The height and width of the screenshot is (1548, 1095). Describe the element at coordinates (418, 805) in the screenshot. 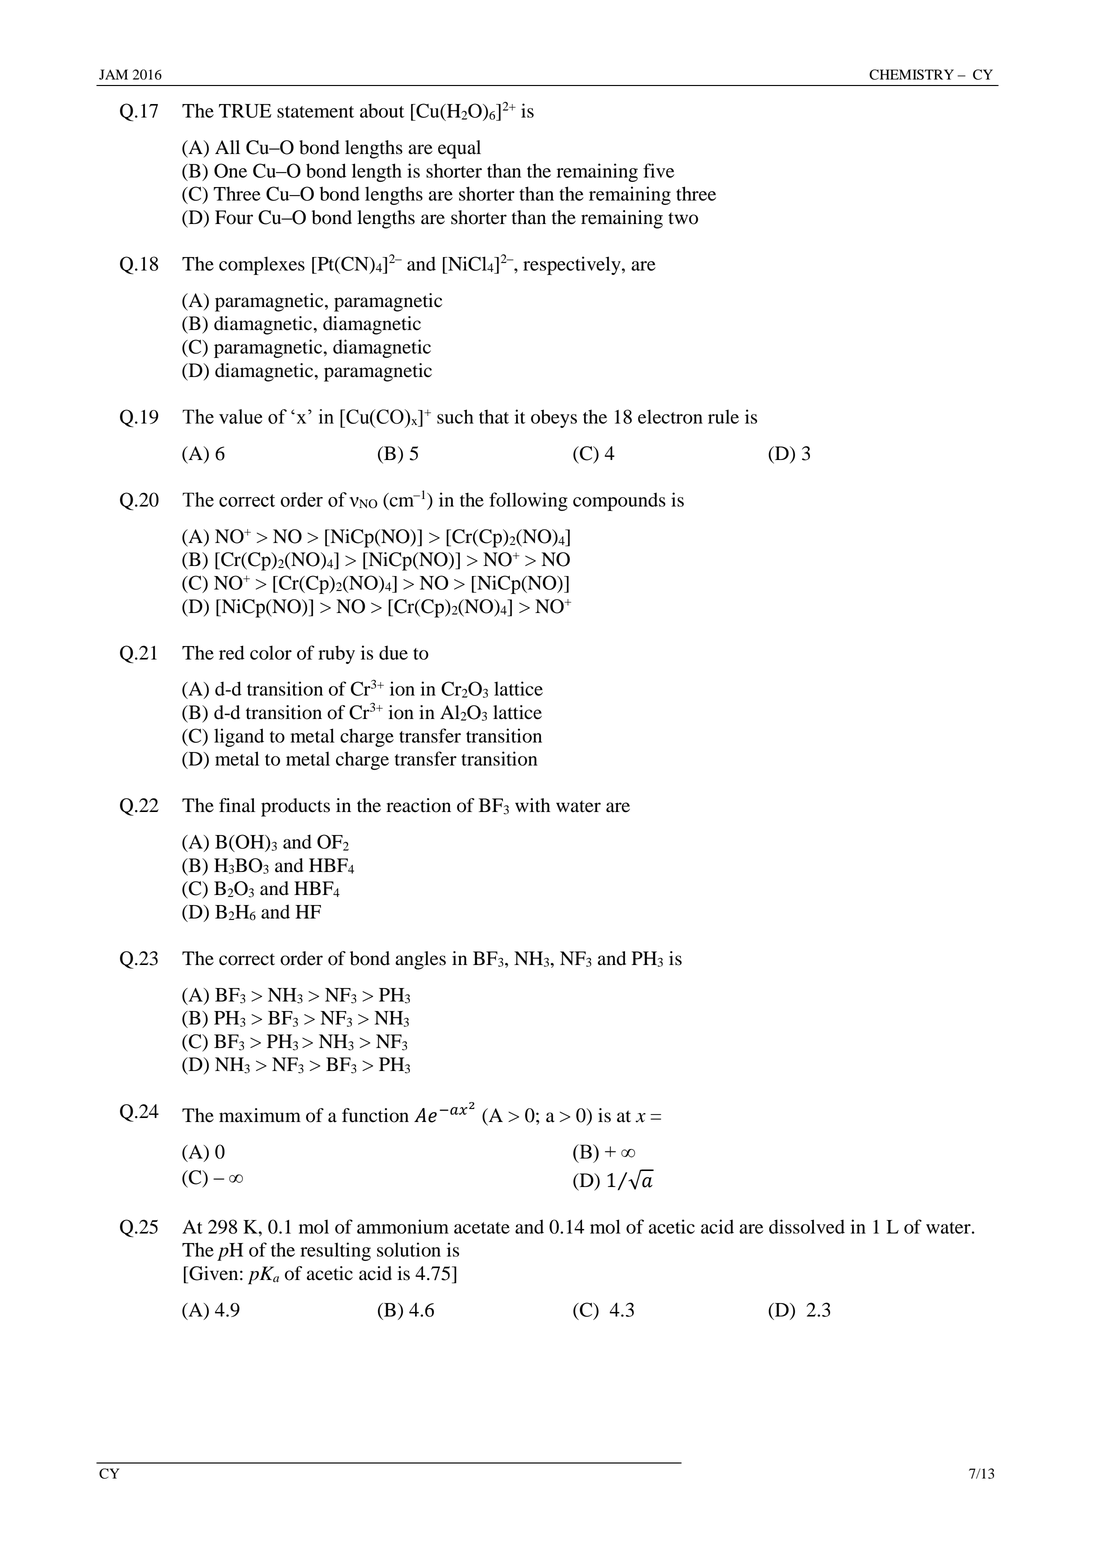

I see `reaction` at that location.
